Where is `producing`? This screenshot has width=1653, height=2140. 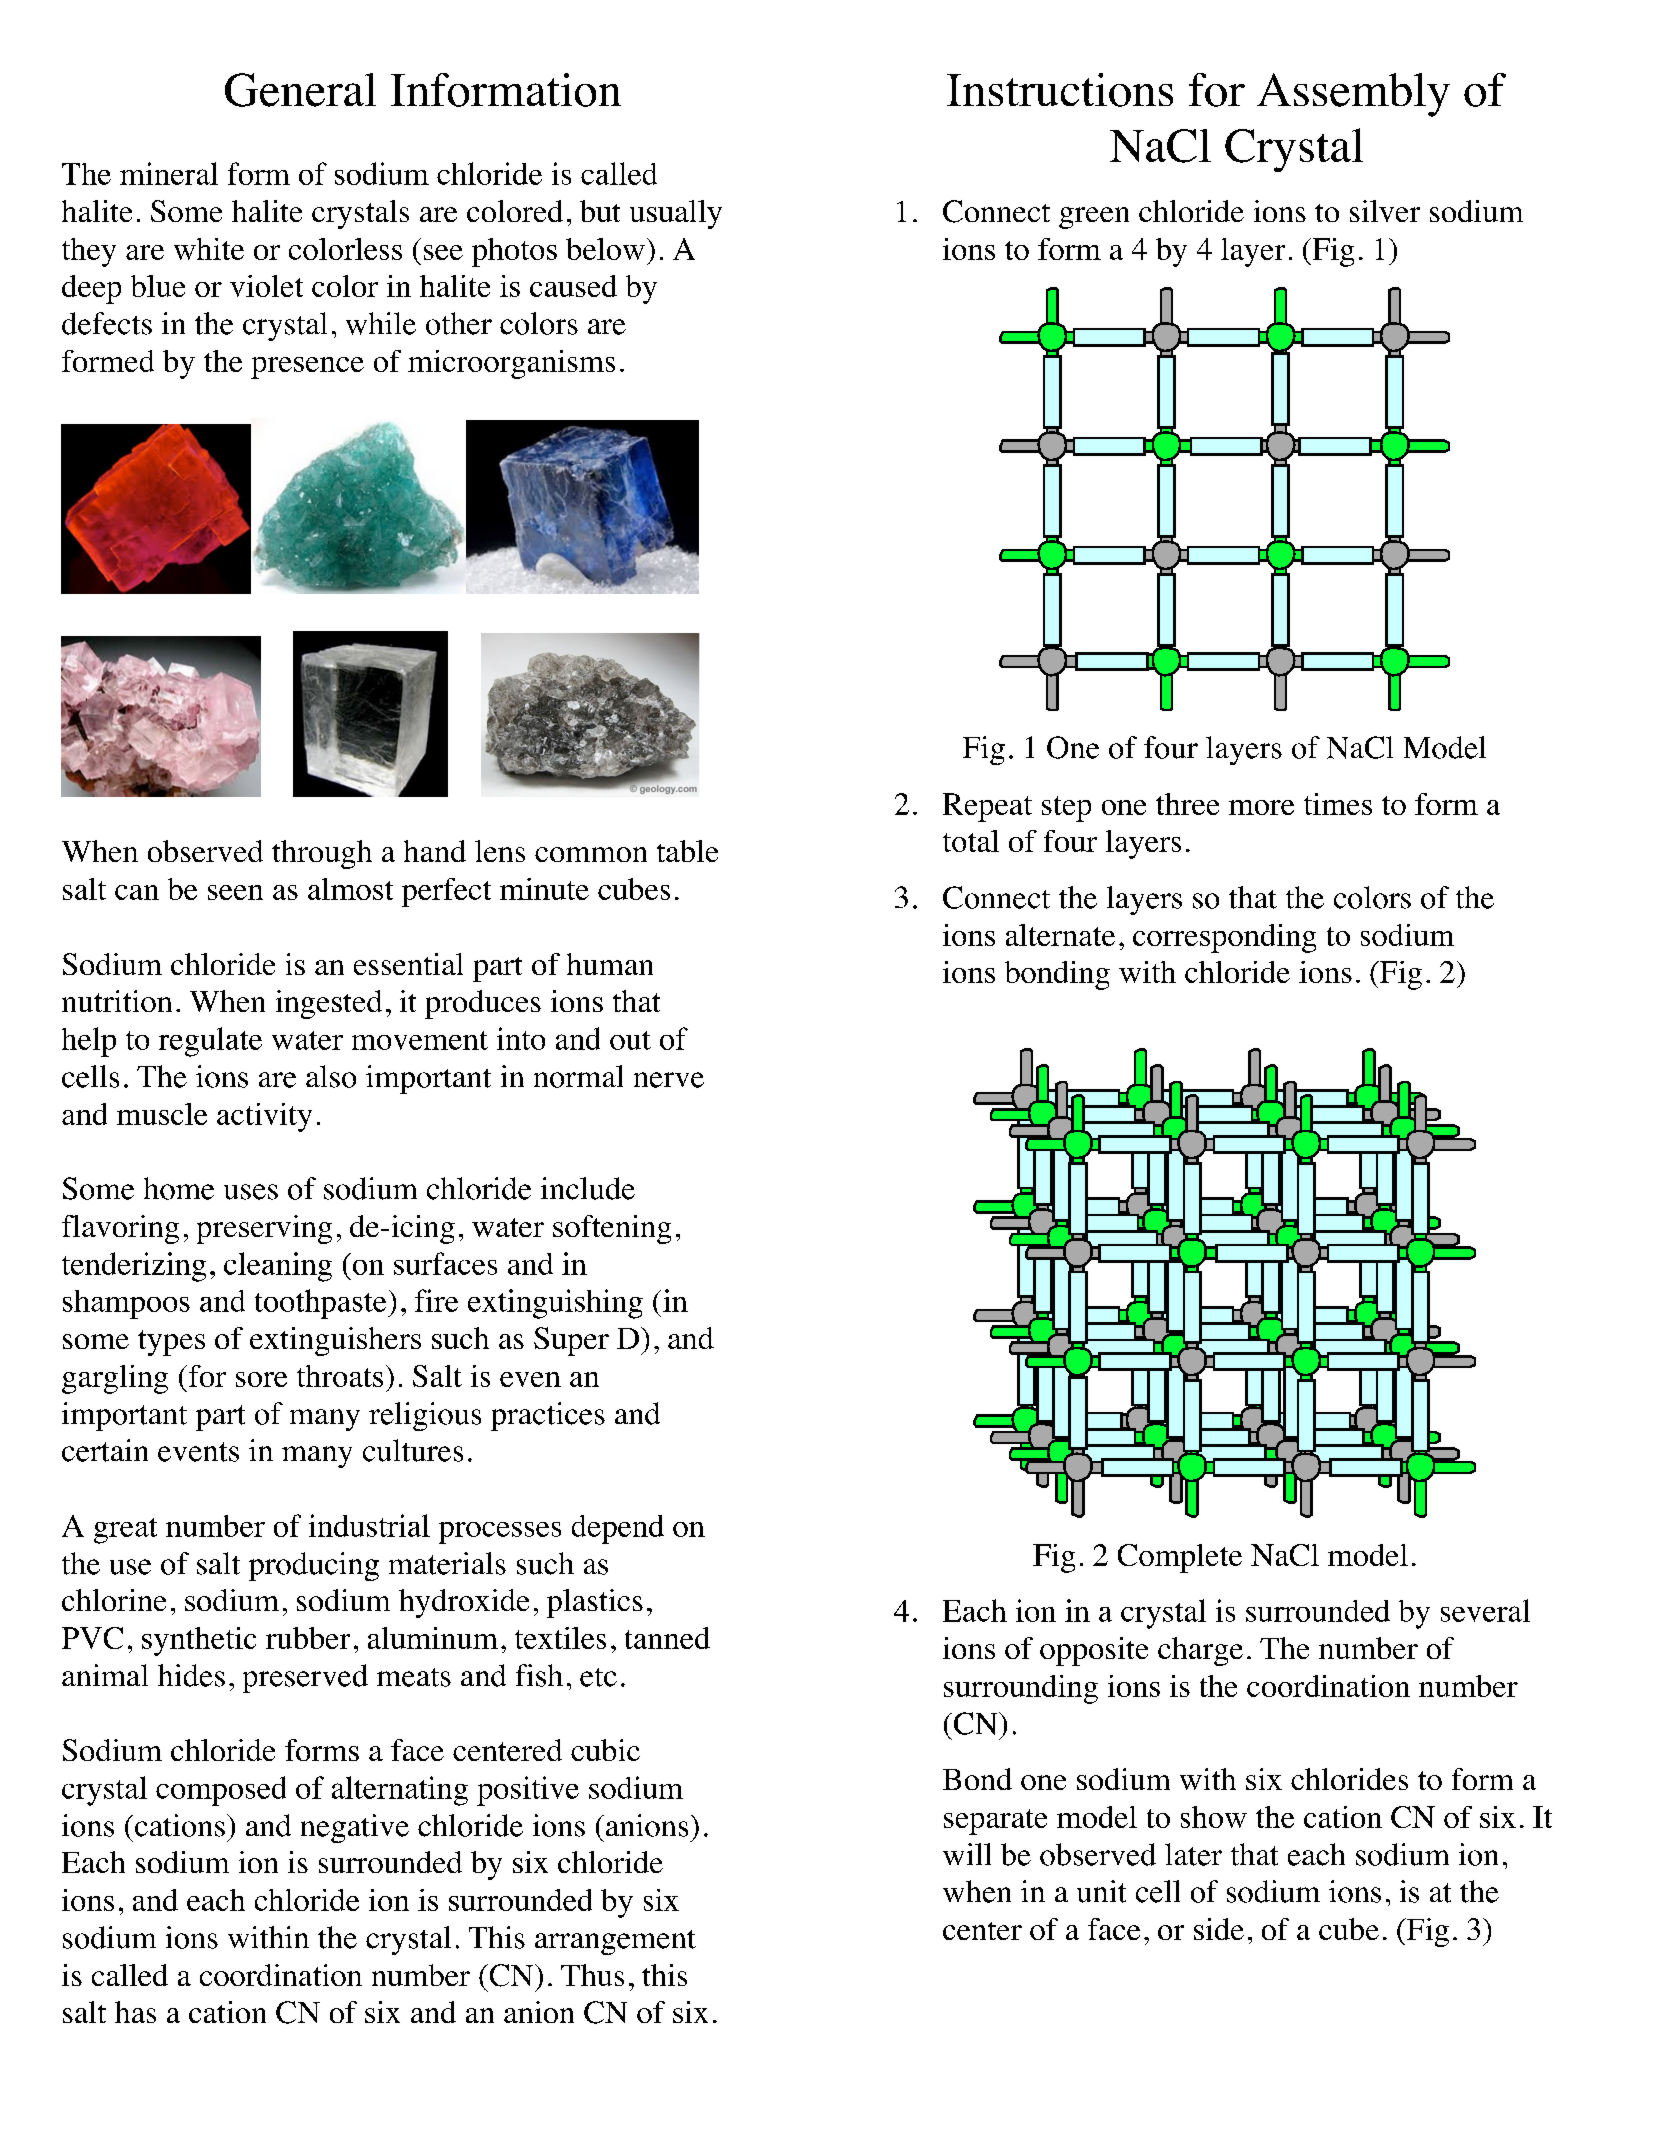
producing is located at coordinates (314, 1566).
